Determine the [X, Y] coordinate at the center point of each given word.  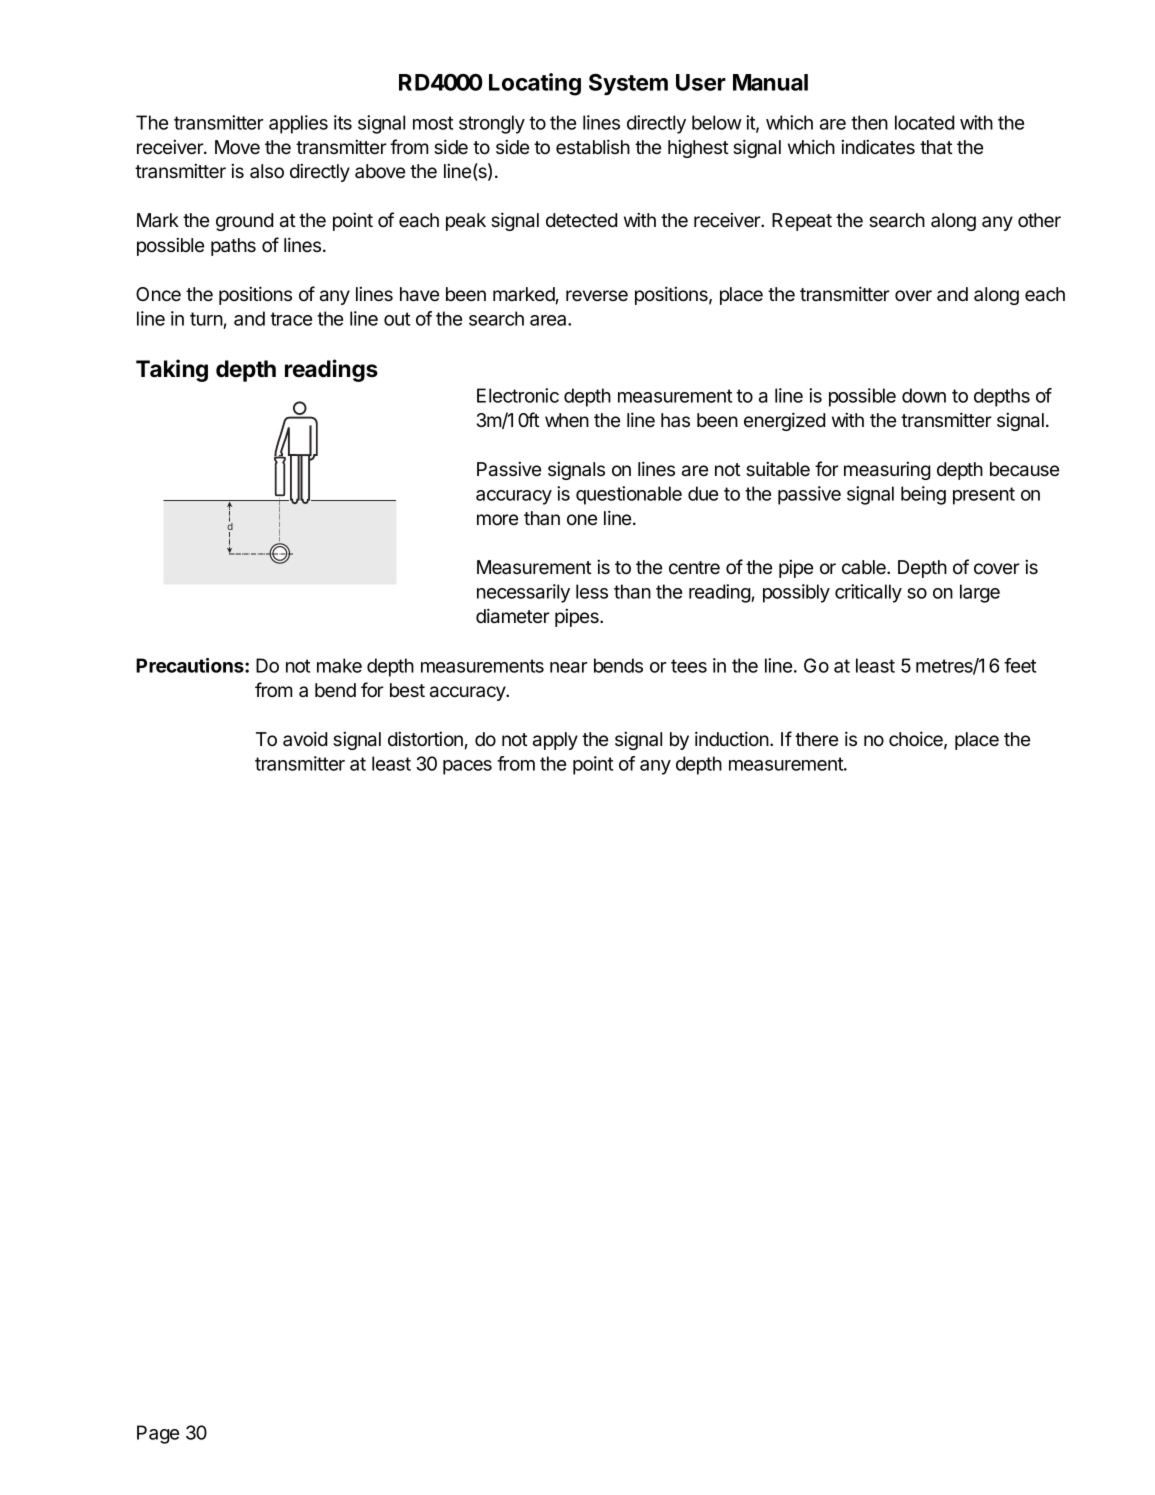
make [339, 665]
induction [733, 739]
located [924, 122]
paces [467, 767]
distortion [425, 739]
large [980, 593]
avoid [305, 739]
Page [158, 1434]
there [816, 739]
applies [298, 124]
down [924, 395]
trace [291, 319]
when [567, 420]
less [592, 591]
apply [555, 741]
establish [593, 147]
